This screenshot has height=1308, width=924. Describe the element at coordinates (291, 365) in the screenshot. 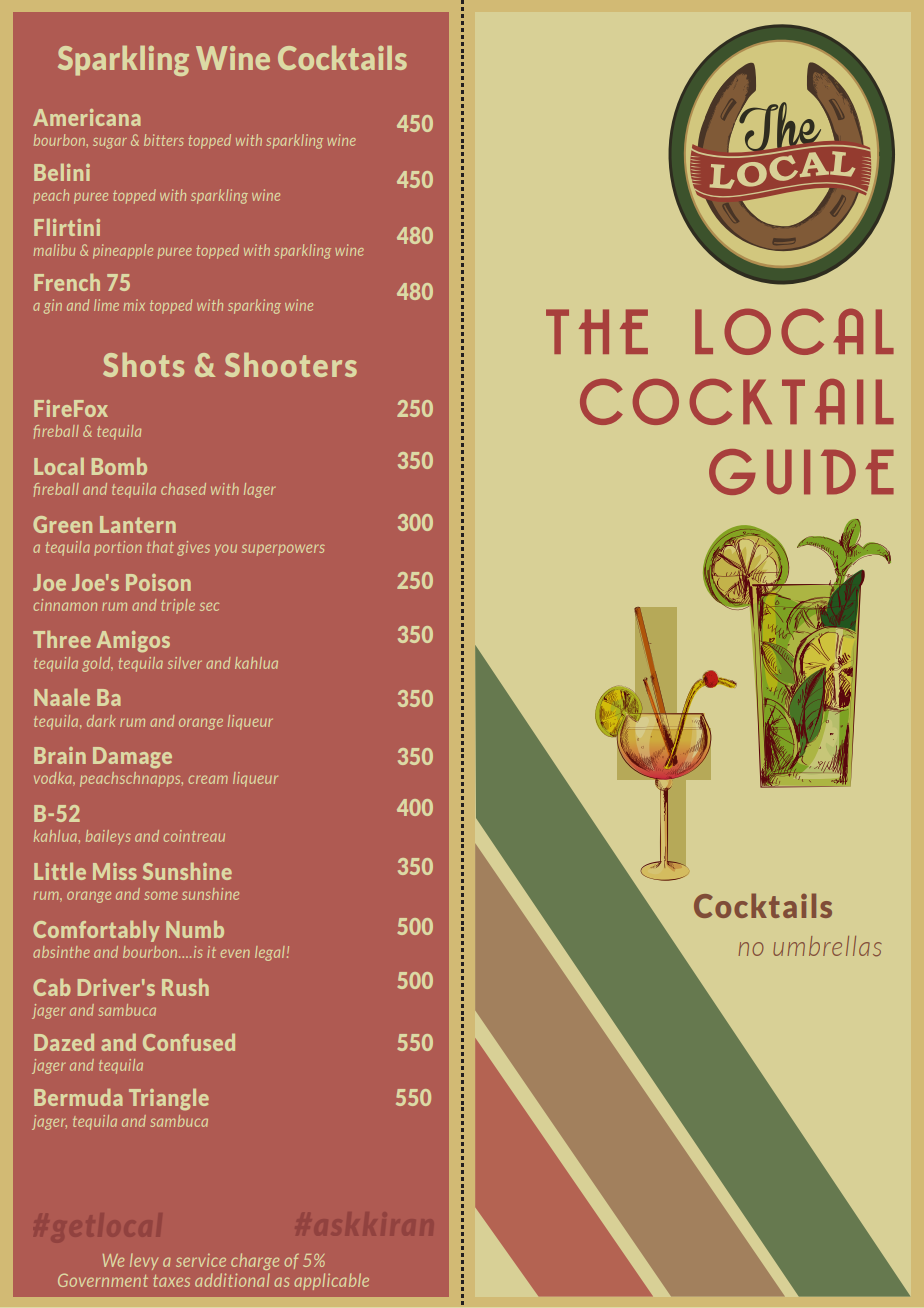

I see `Shooters` at that location.
